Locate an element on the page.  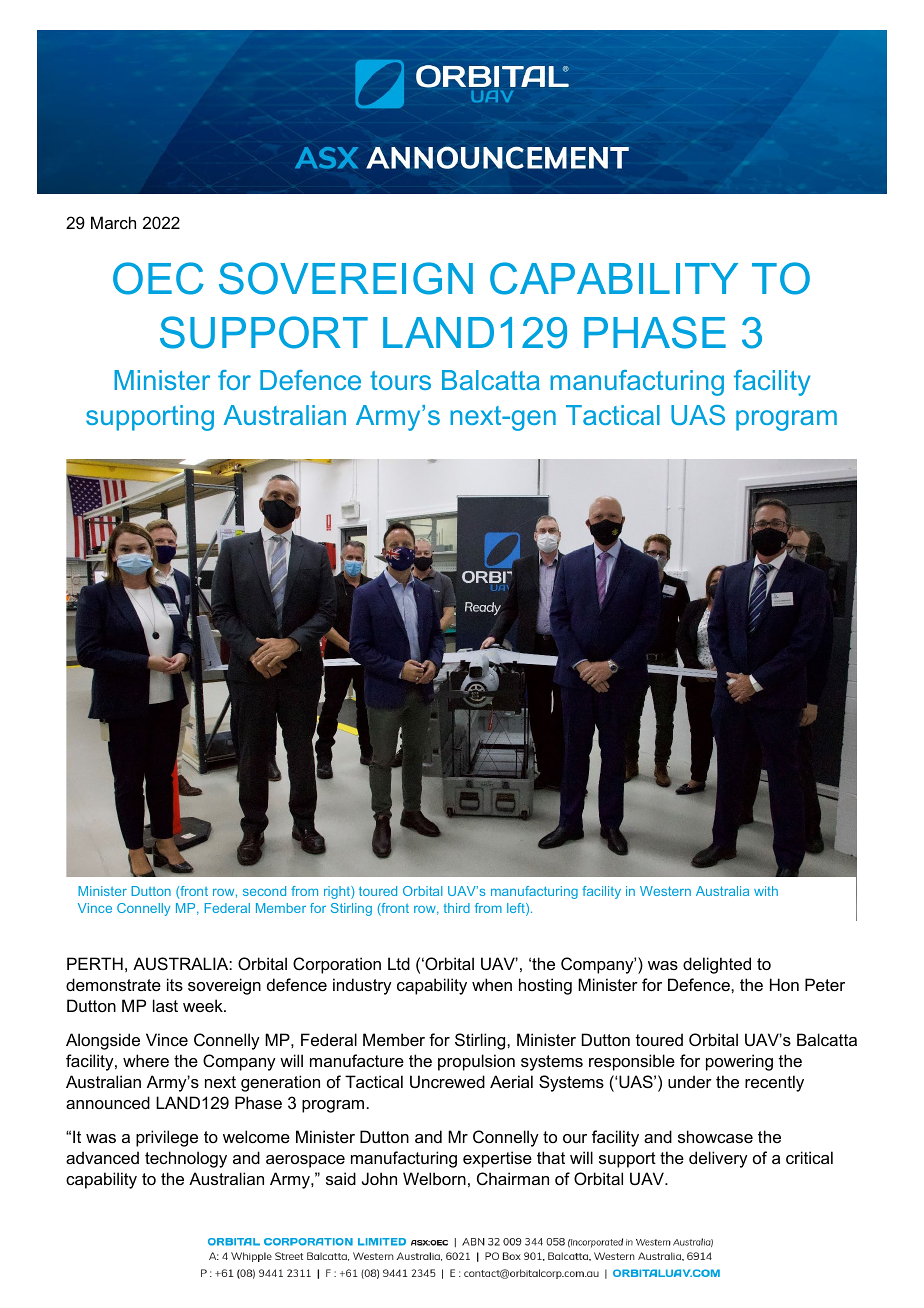
tours is located at coordinates (400, 380).
